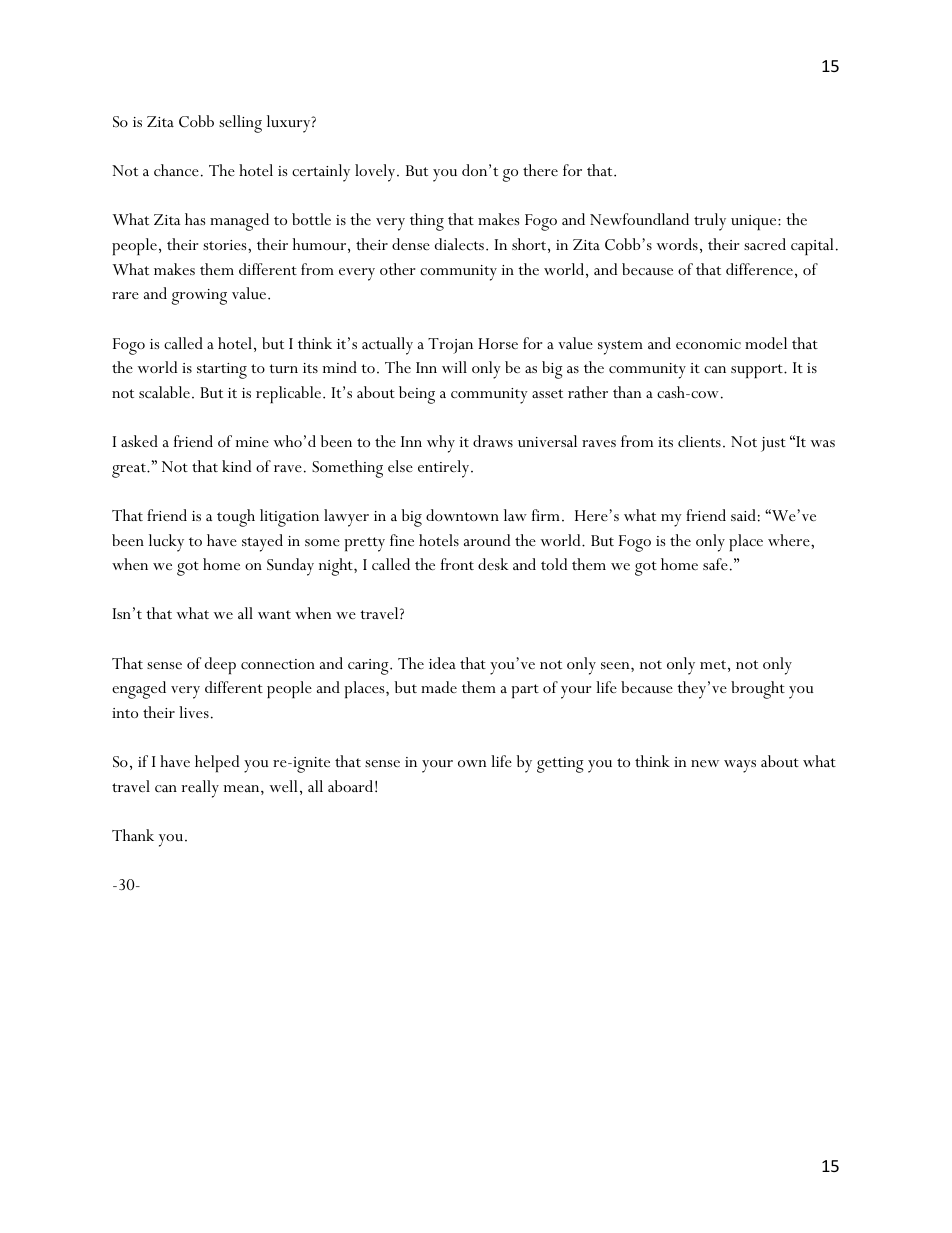 The height and width of the document is (1233, 952). What do you see at coordinates (755, 222) in the document?
I see `unique` at bounding box center [755, 222].
